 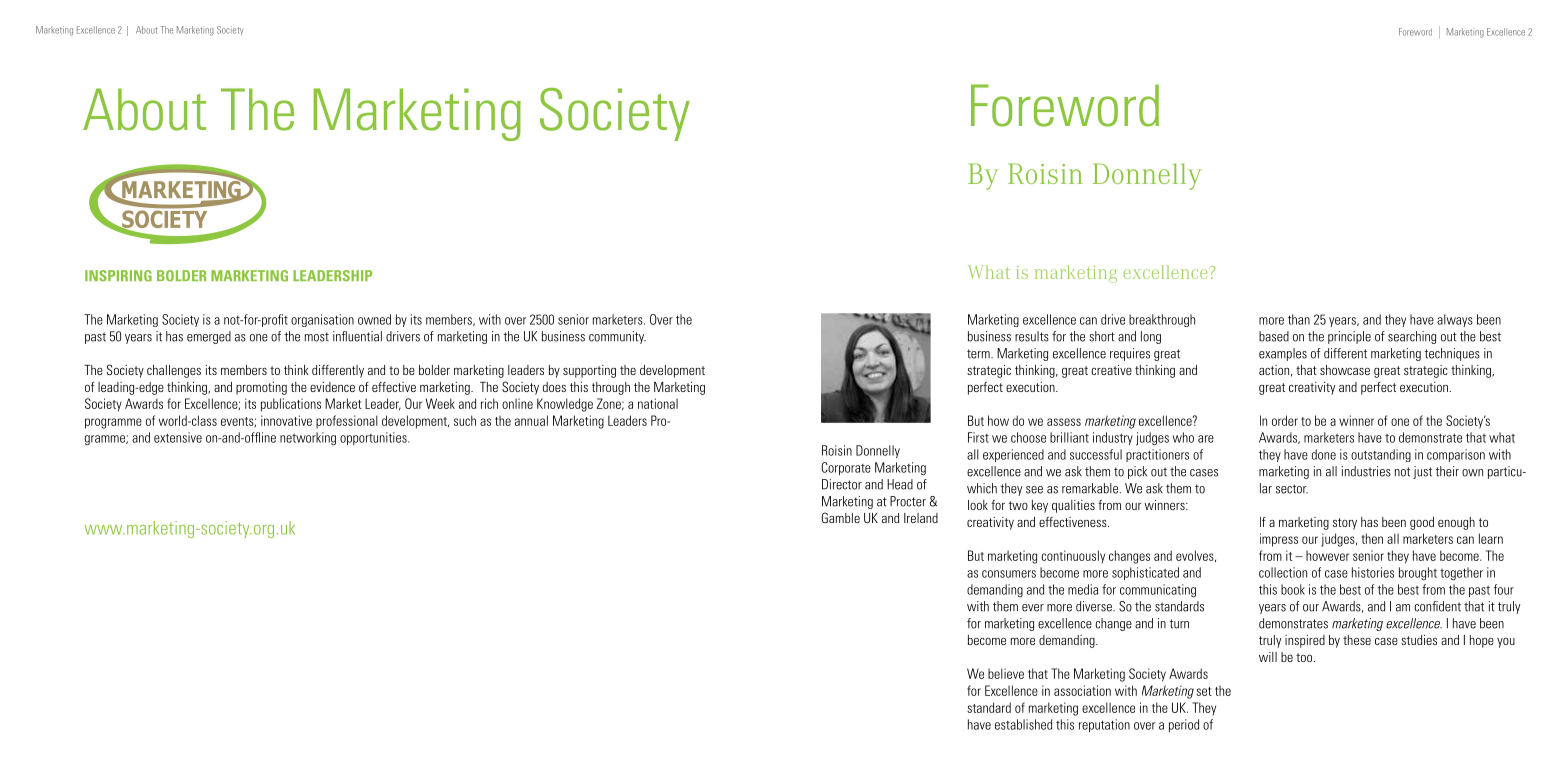 What do you see at coordinates (978, 437) in the screenshot?
I see `First` at bounding box center [978, 437].
